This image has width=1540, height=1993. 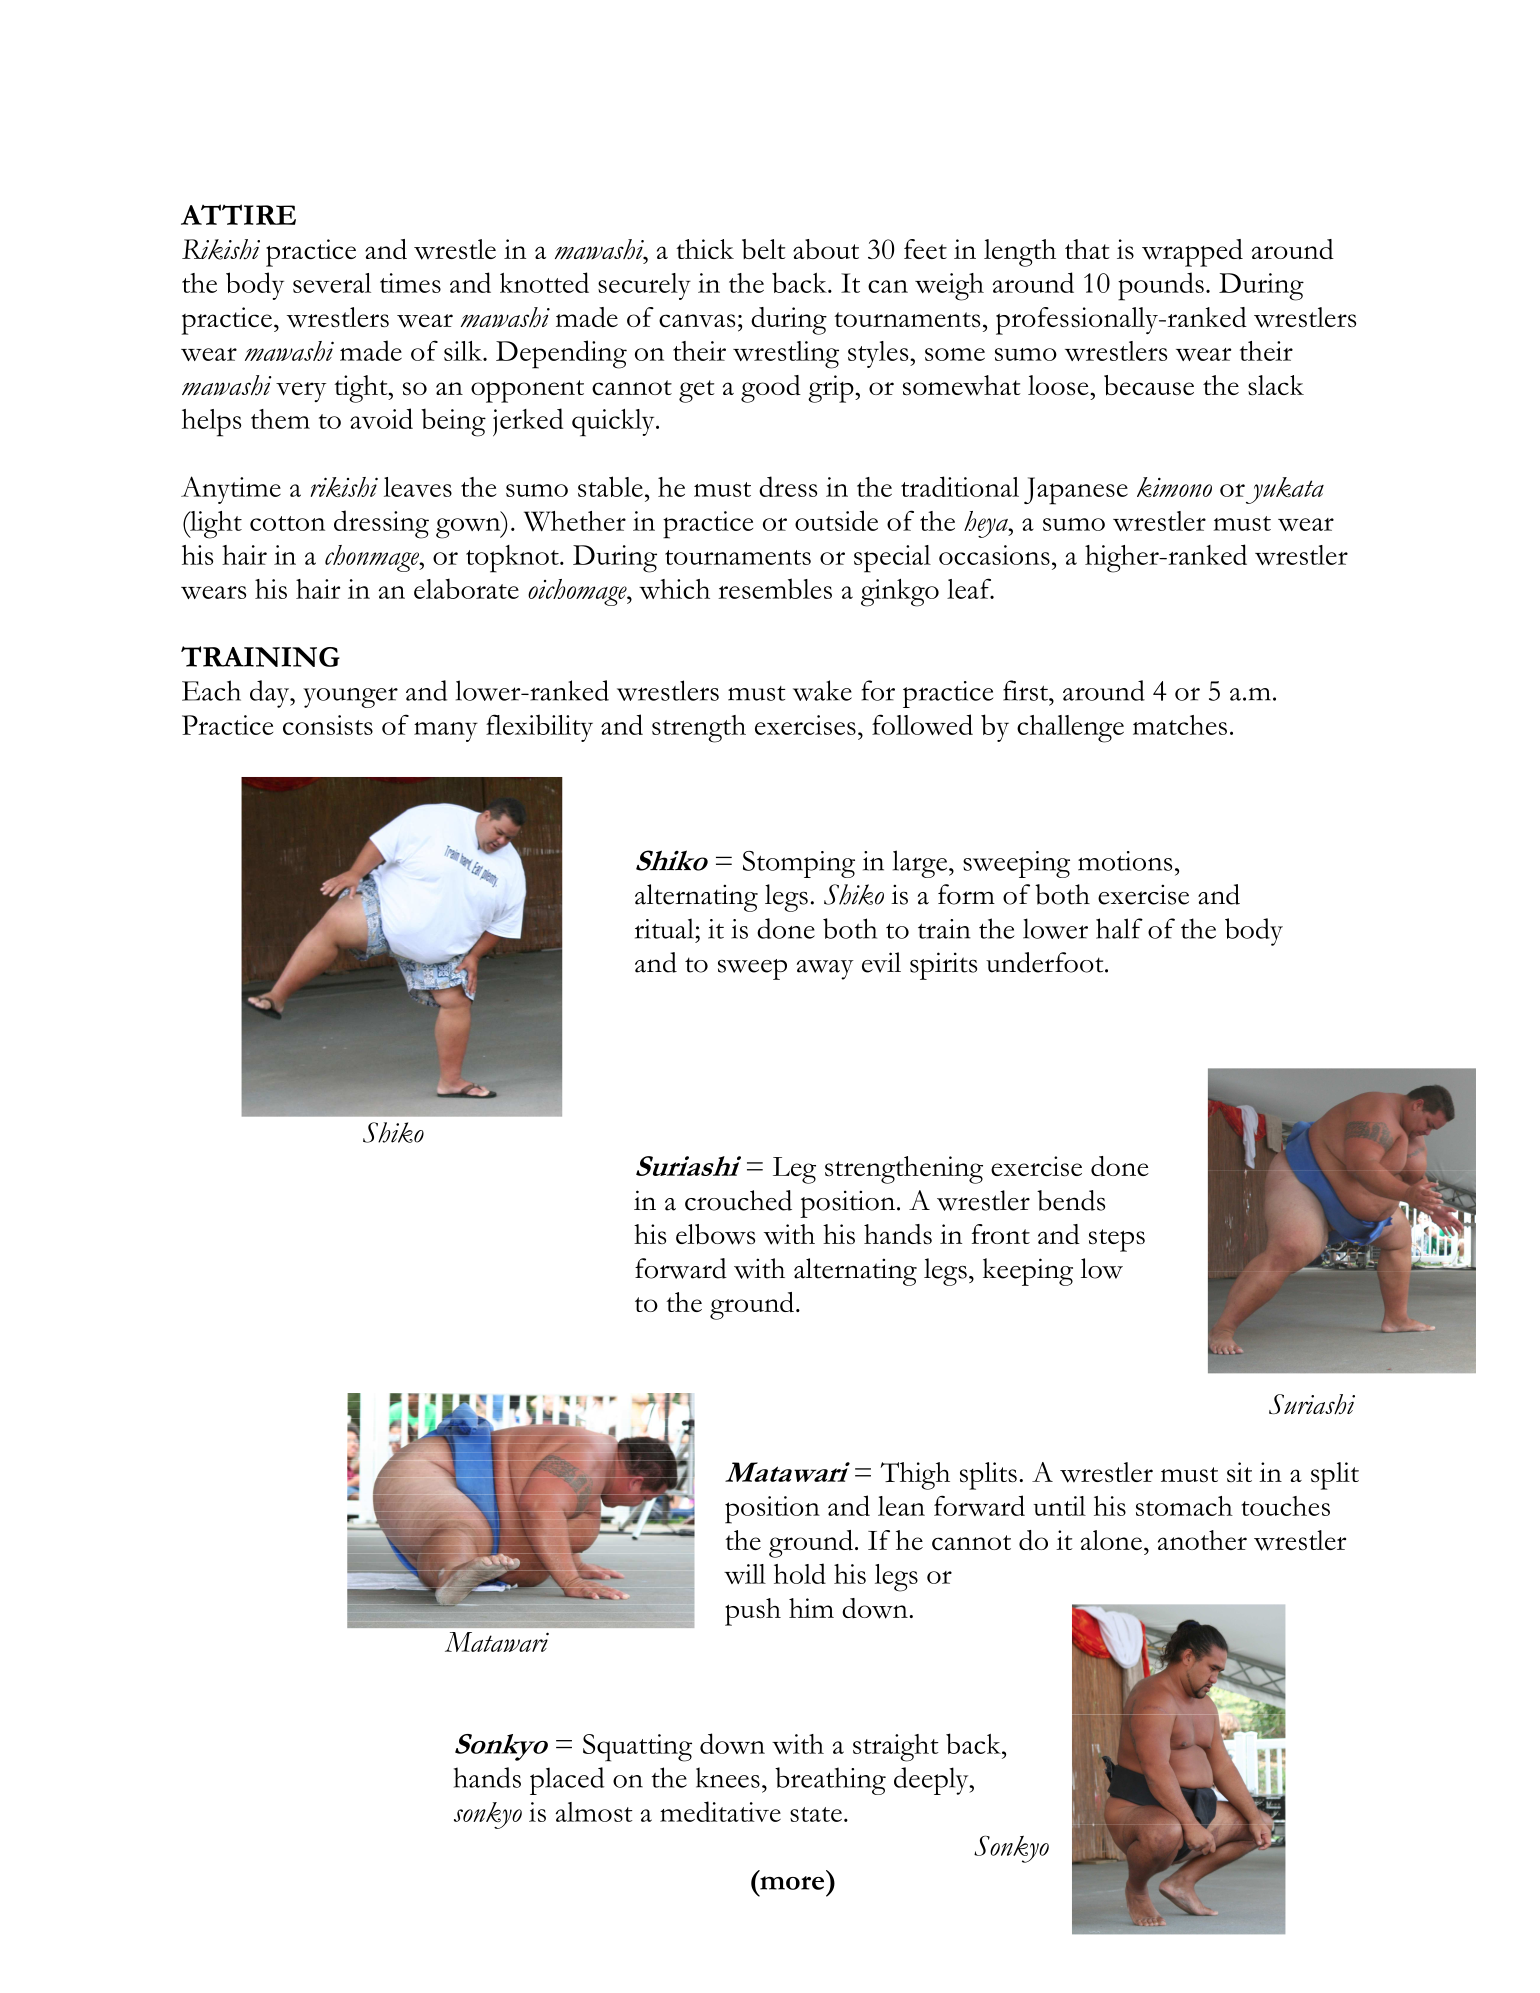 I want to click on underfoot, so click(x=1046, y=962).
